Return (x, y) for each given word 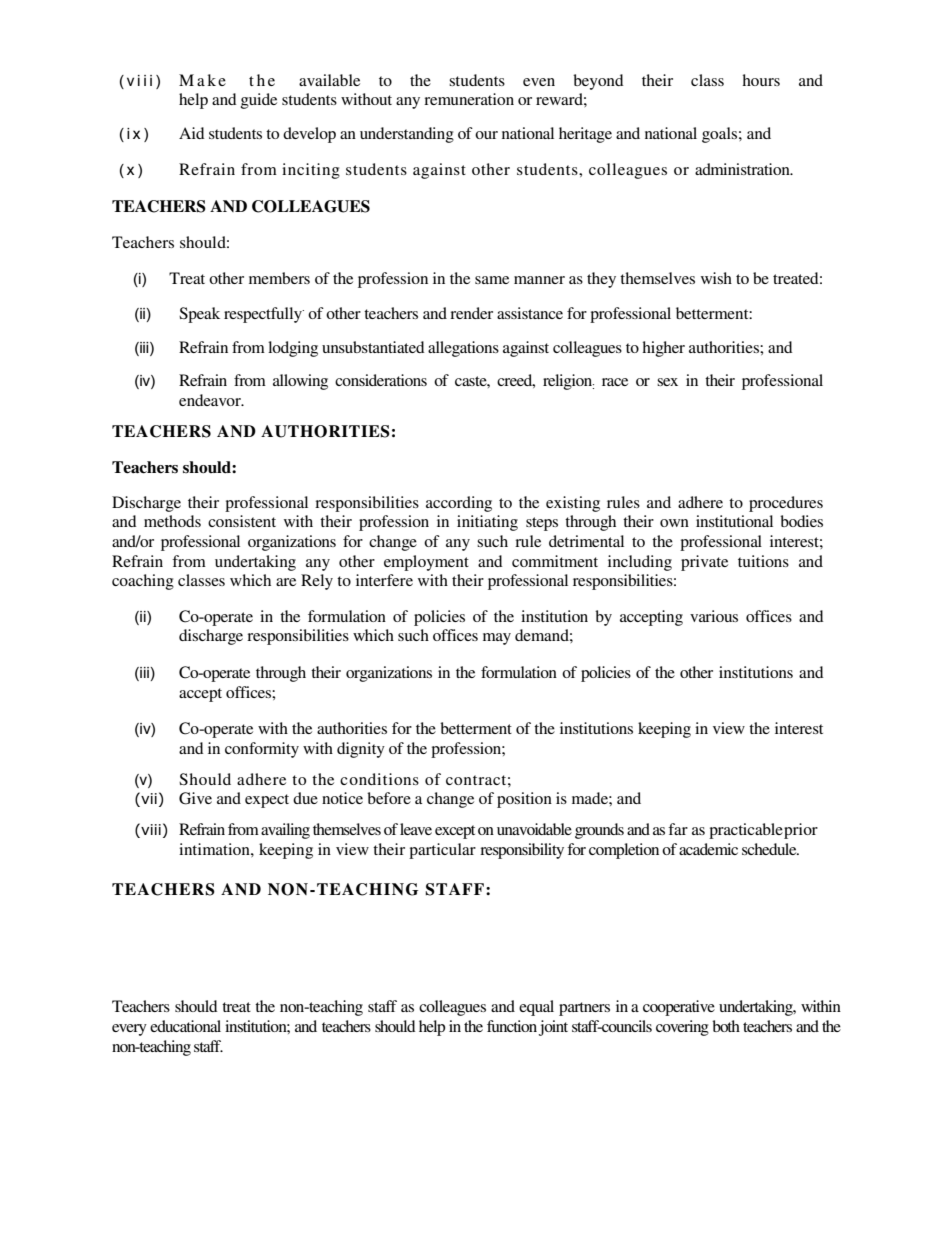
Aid (192, 133)
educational (185, 1026)
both (726, 1026)
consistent (242, 521)
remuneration (469, 99)
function (512, 1026)
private (704, 563)
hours (761, 80)
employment (426, 563)
